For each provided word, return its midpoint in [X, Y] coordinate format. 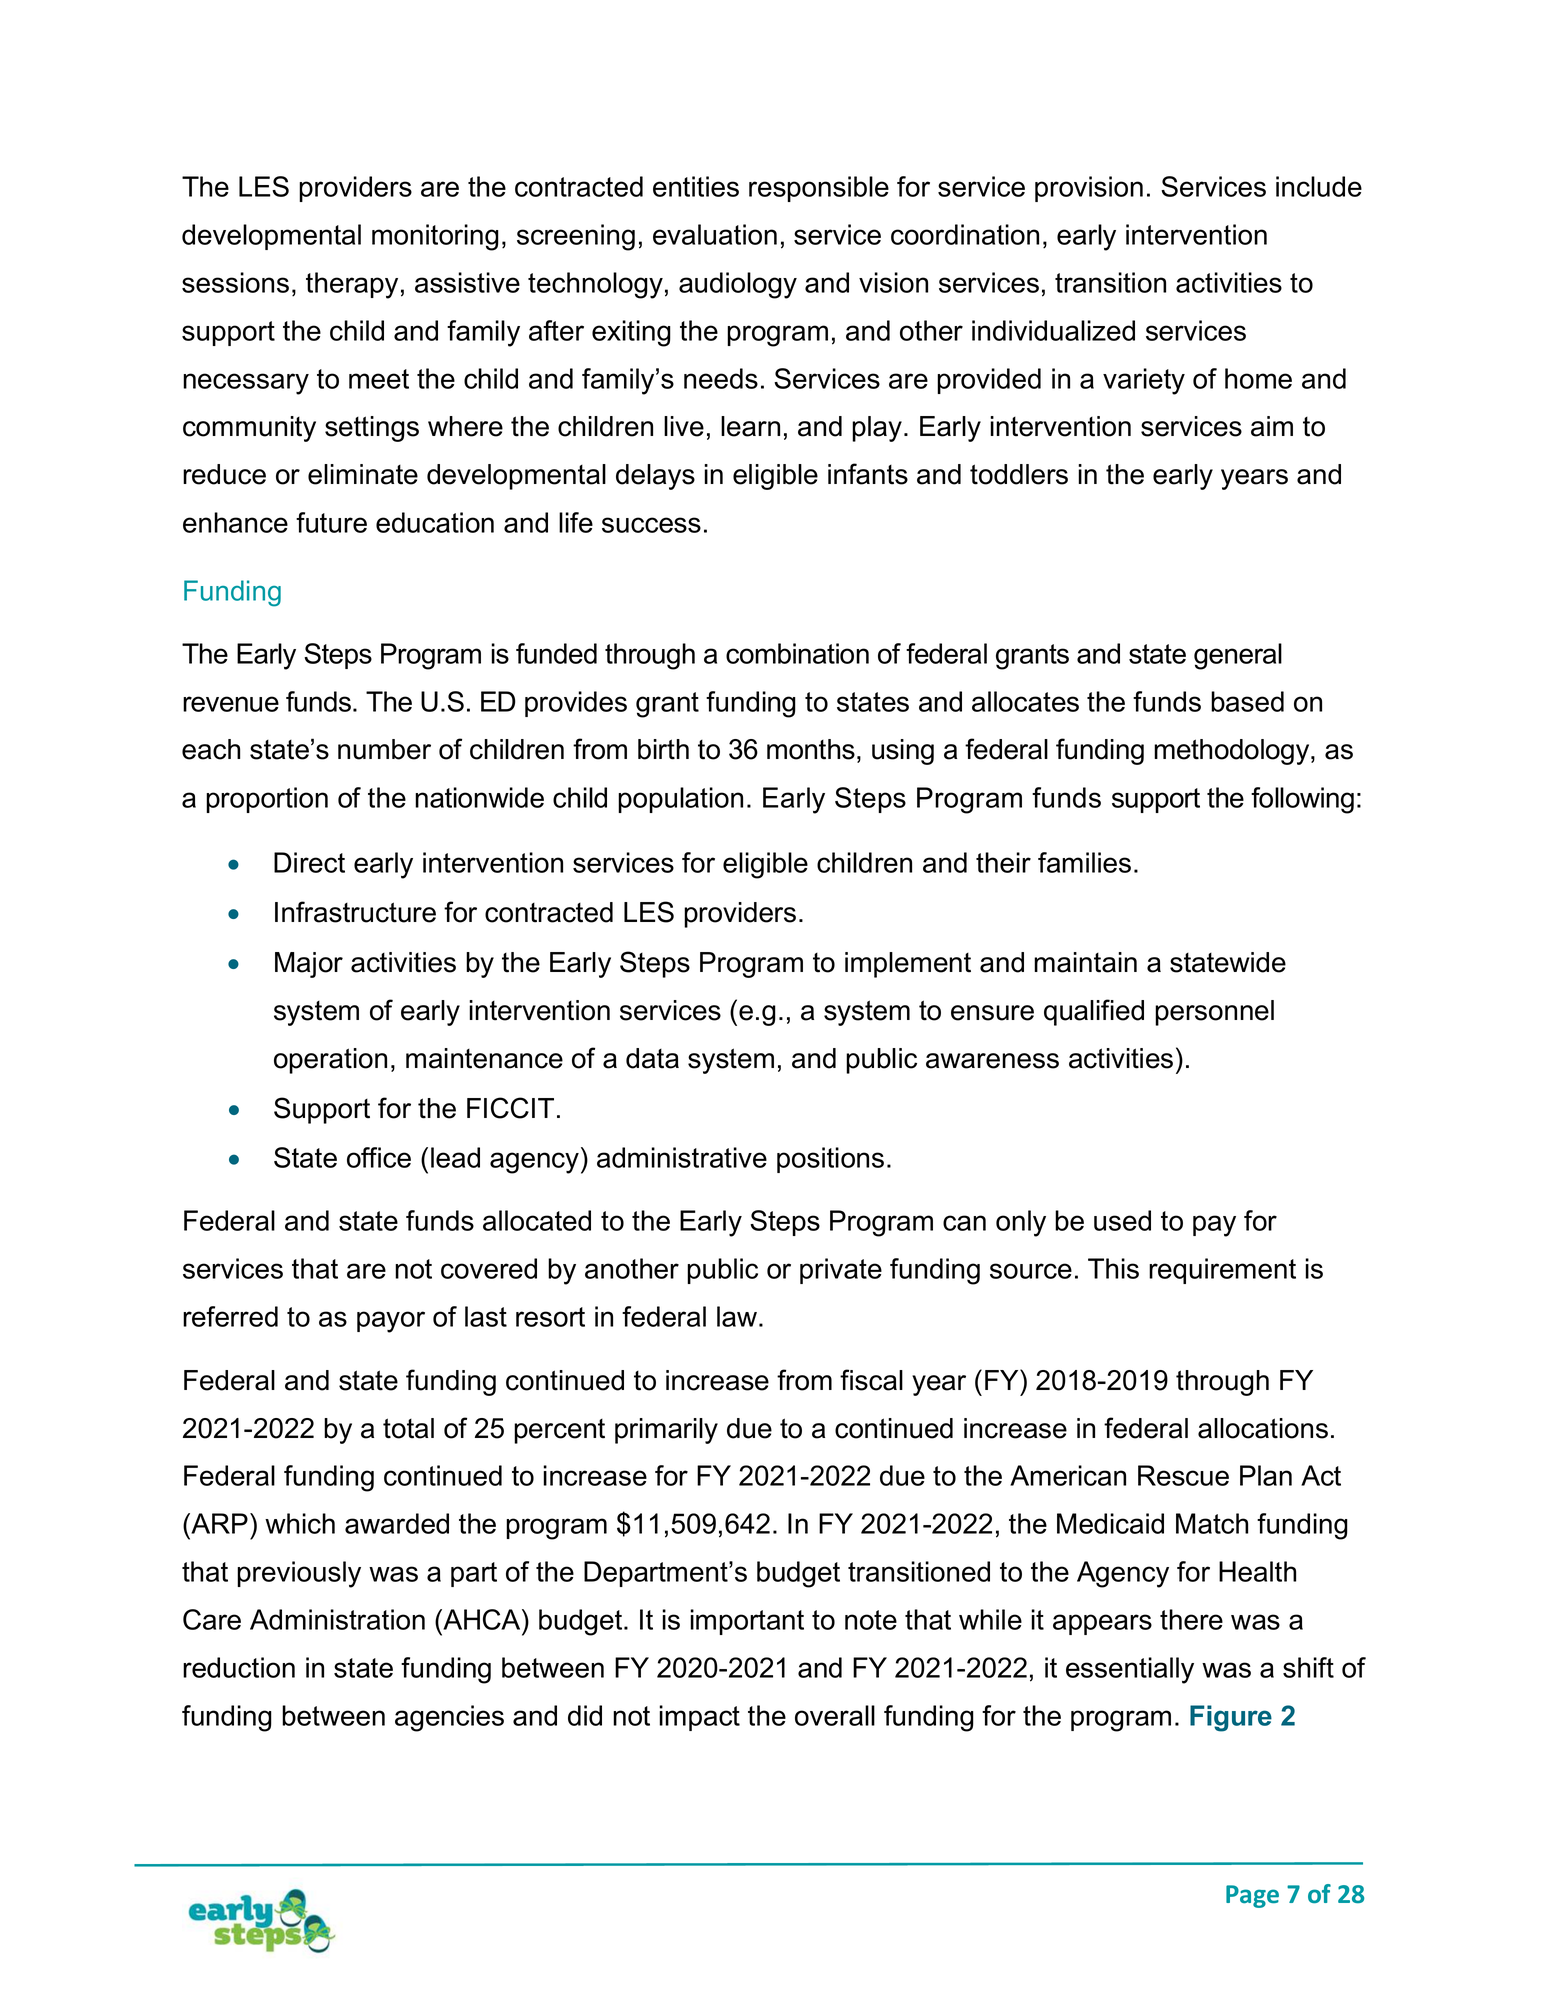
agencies [449, 1718]
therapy [352, 285]
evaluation [715, 234]
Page [1252, 1896]
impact [699, 1718]
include [1319, 186]
